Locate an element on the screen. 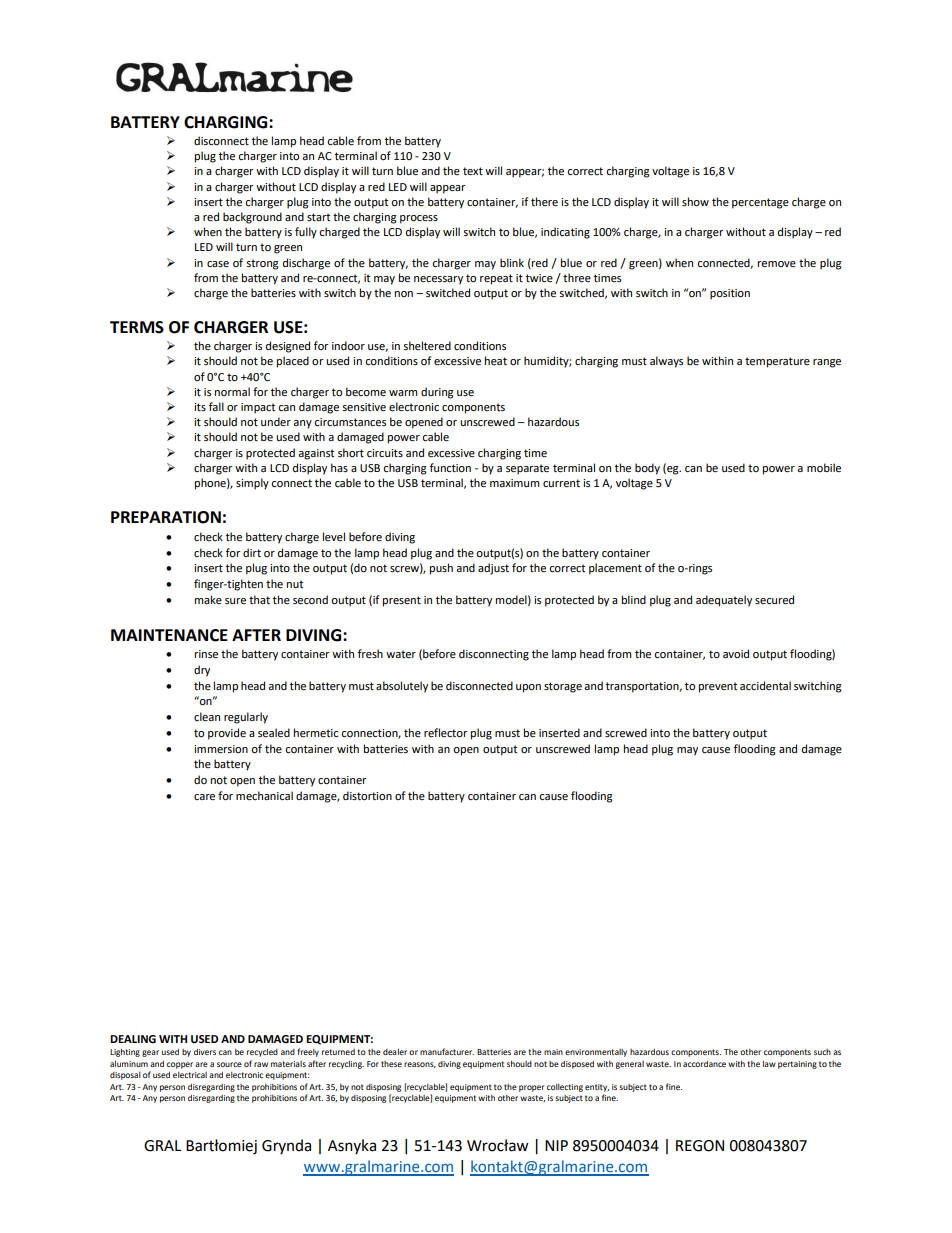  text is located at coordinates (473, 171).
